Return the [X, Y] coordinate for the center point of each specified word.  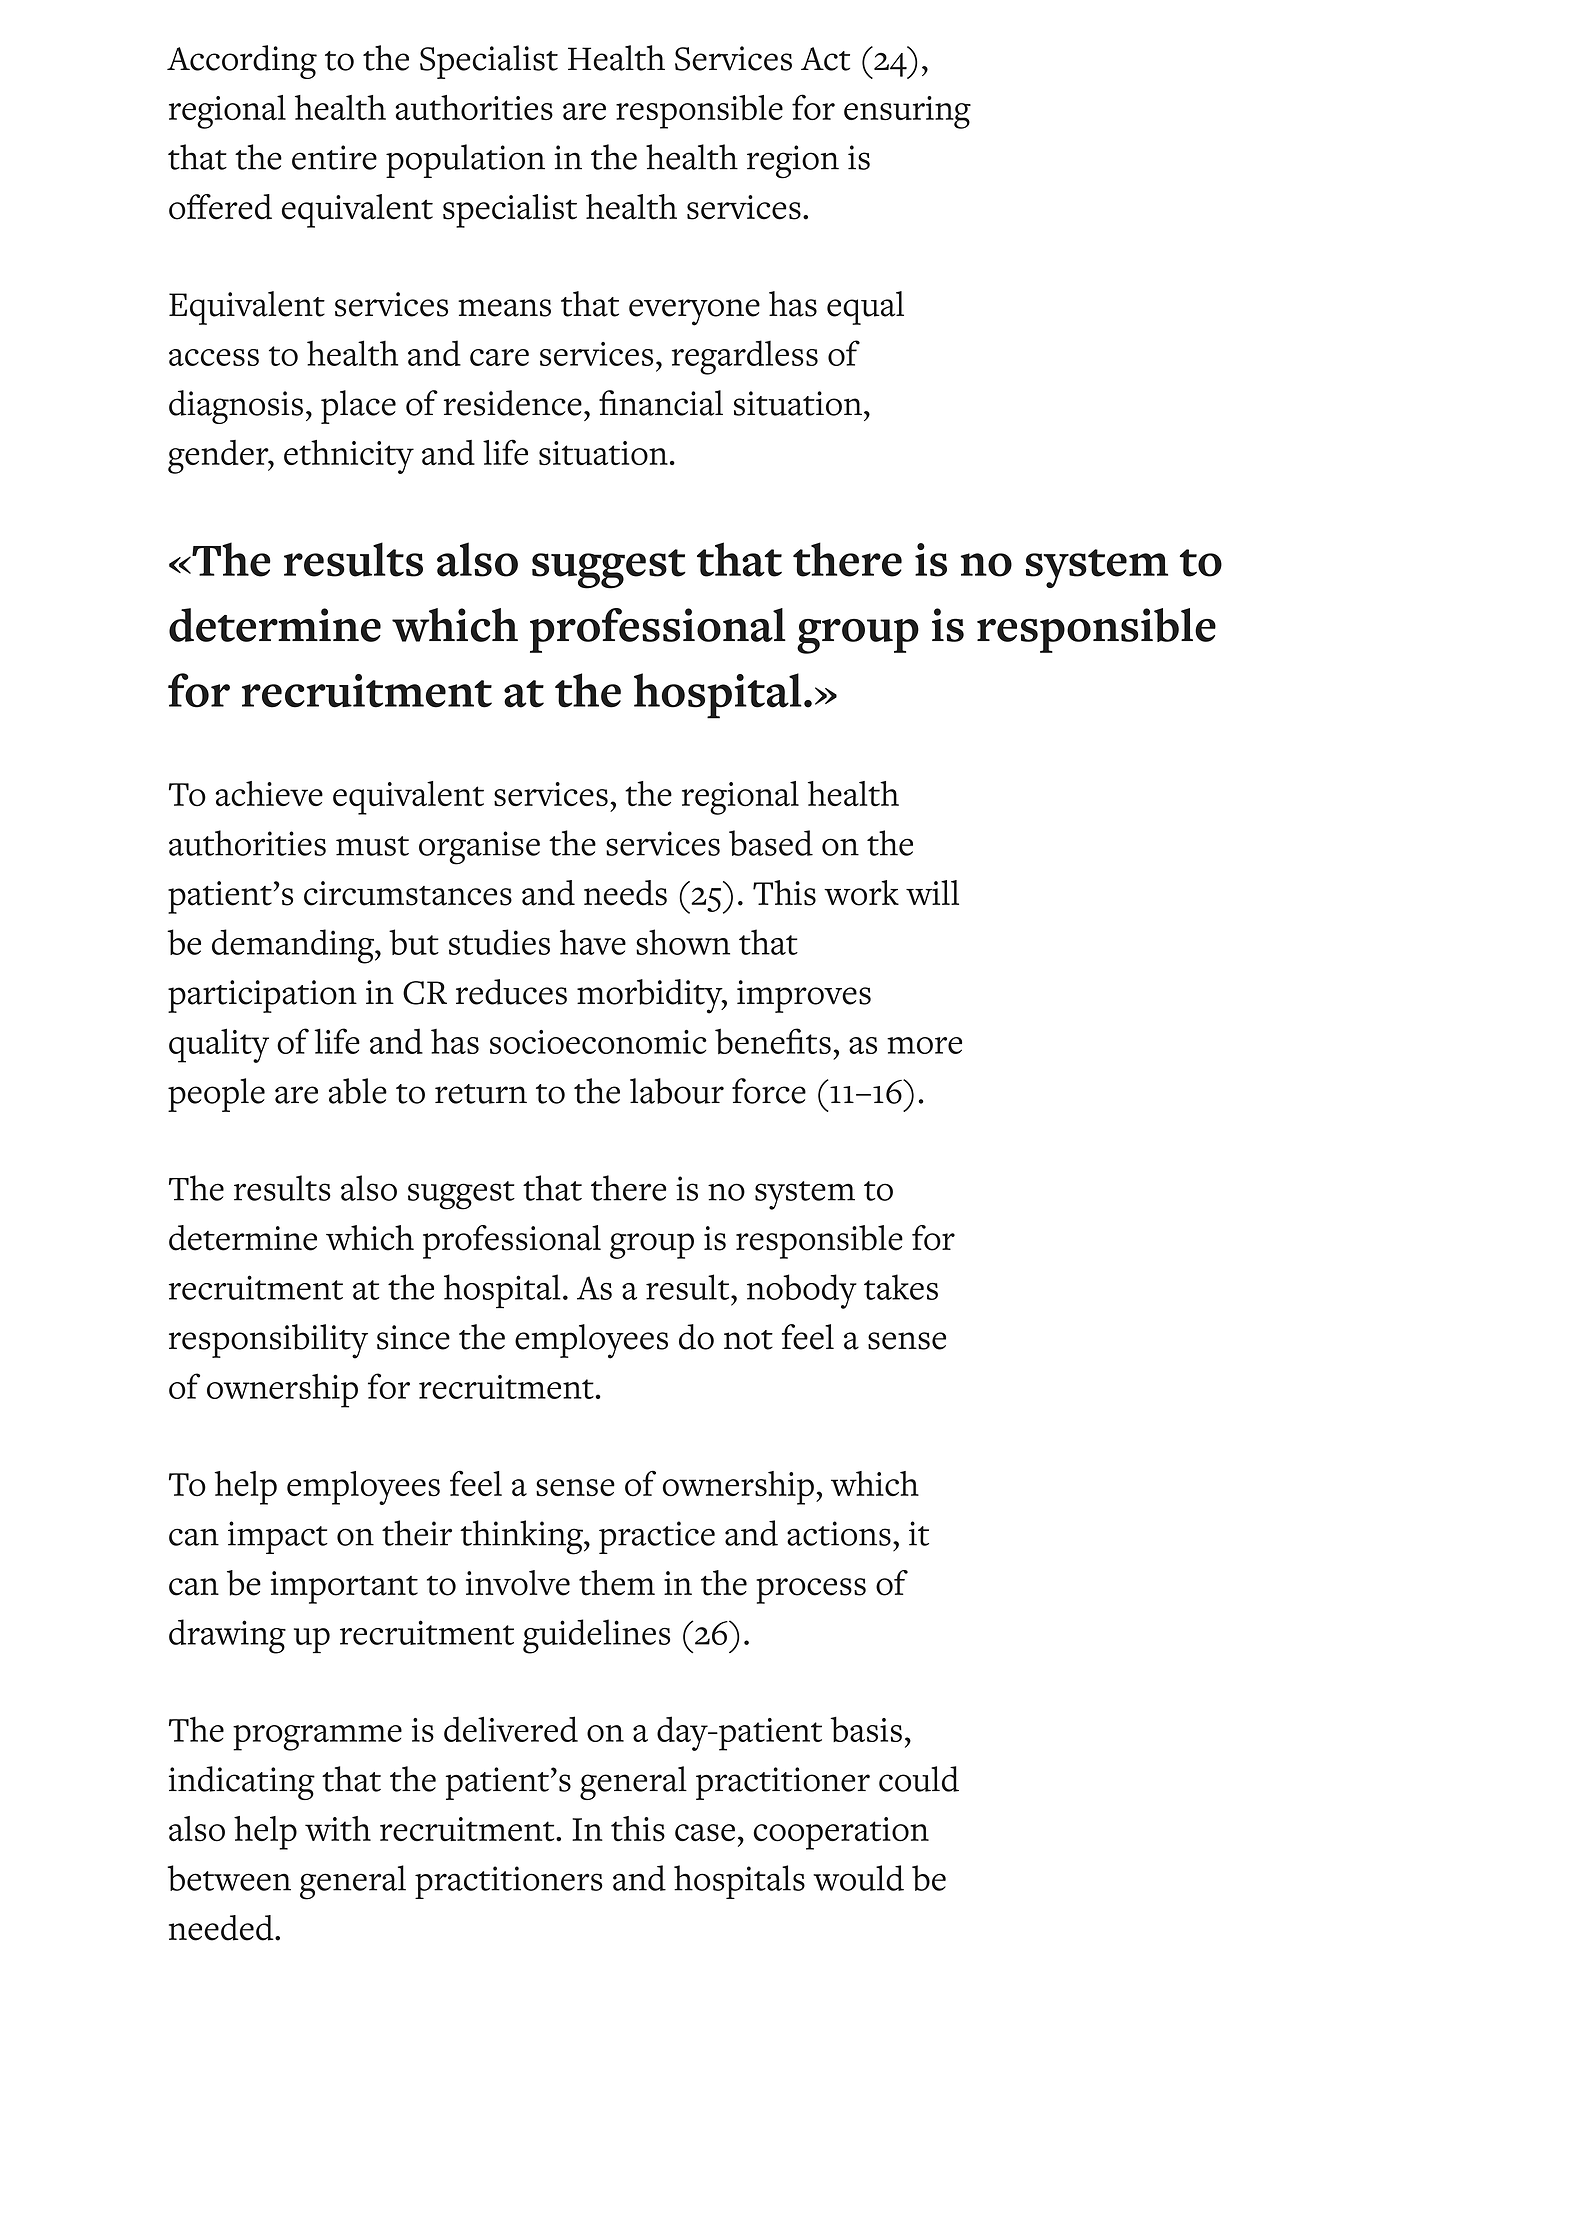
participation [262, 996]
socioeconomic [598, 1042]
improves [804, 996]
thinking [522, 1537]
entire [334, 157]
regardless [745, 357]
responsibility [268, 1341]
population [465, 161]
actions [839, 1533]
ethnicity [349, 457]
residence [513, 403]
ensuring [907, 112]
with [338, 1829]
